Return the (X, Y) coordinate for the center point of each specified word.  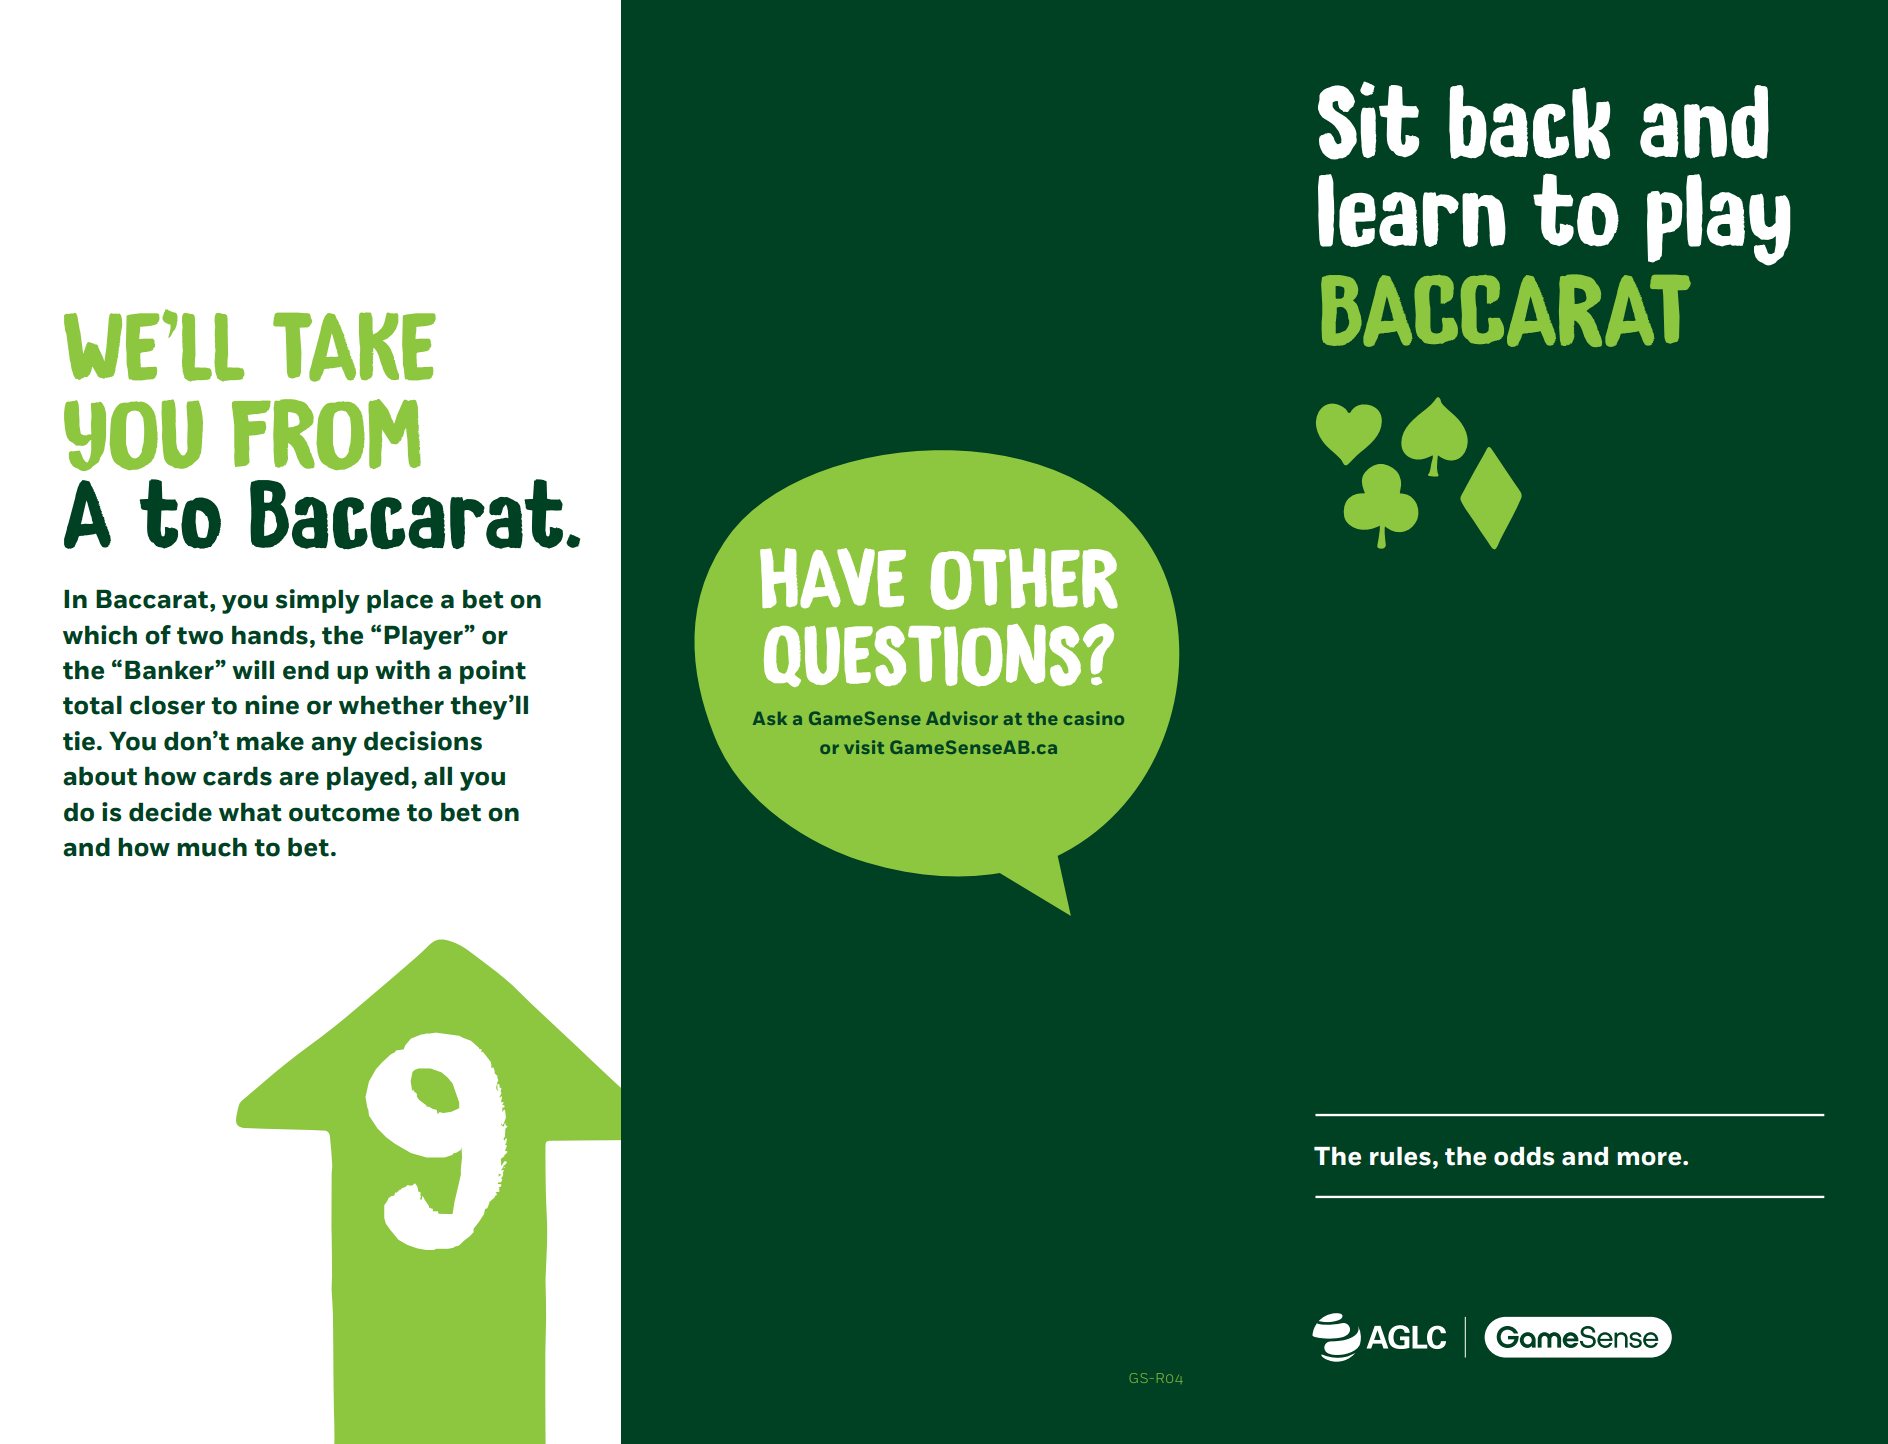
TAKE (354, 347)
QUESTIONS (922, 655)
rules (1400, 1156)
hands (270, 635)
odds (1524, 1156)
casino (1094, 718)
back (1529, 122)
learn (1412, 210)
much (212, 847)
